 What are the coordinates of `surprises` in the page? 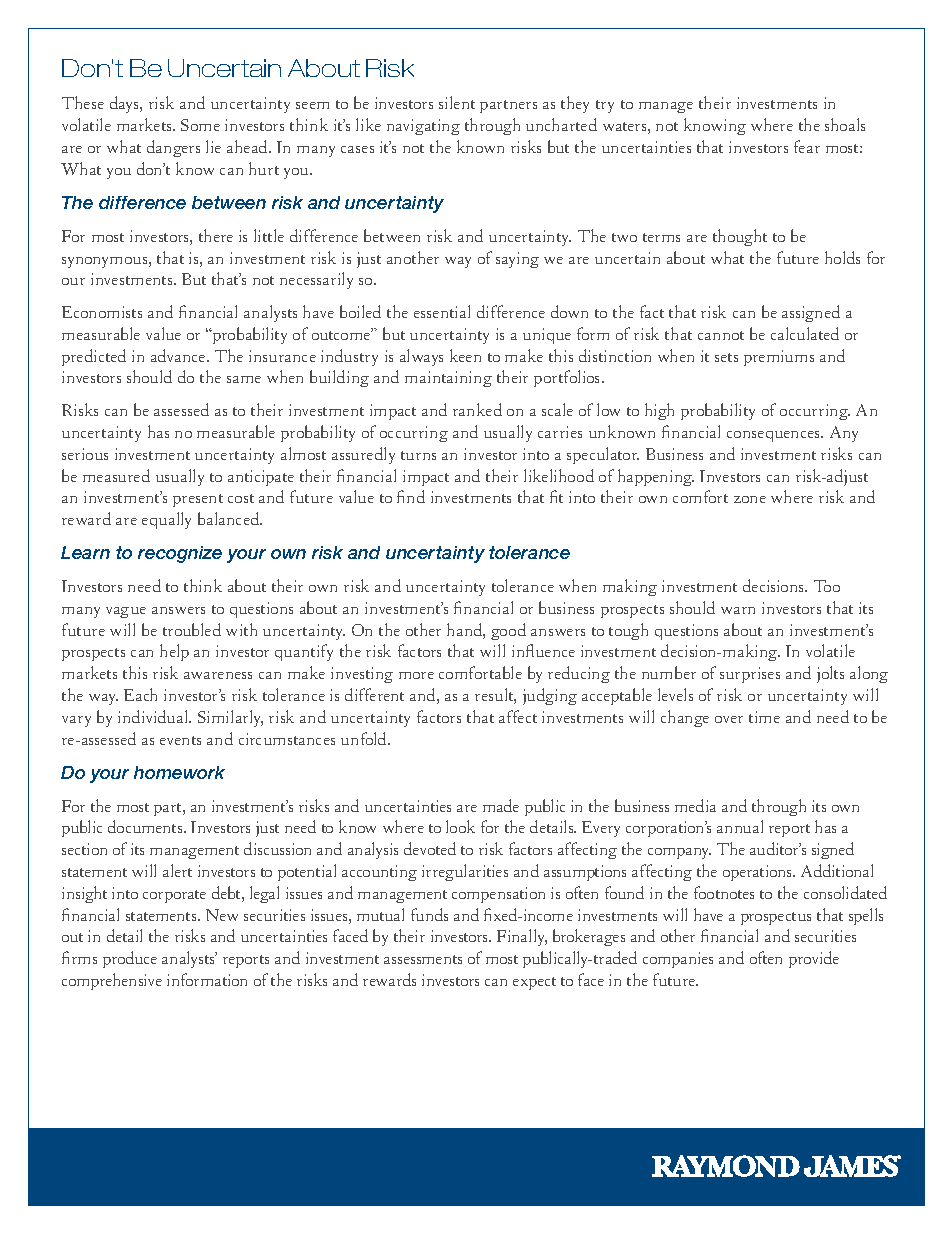 It's located at (750, 675).
